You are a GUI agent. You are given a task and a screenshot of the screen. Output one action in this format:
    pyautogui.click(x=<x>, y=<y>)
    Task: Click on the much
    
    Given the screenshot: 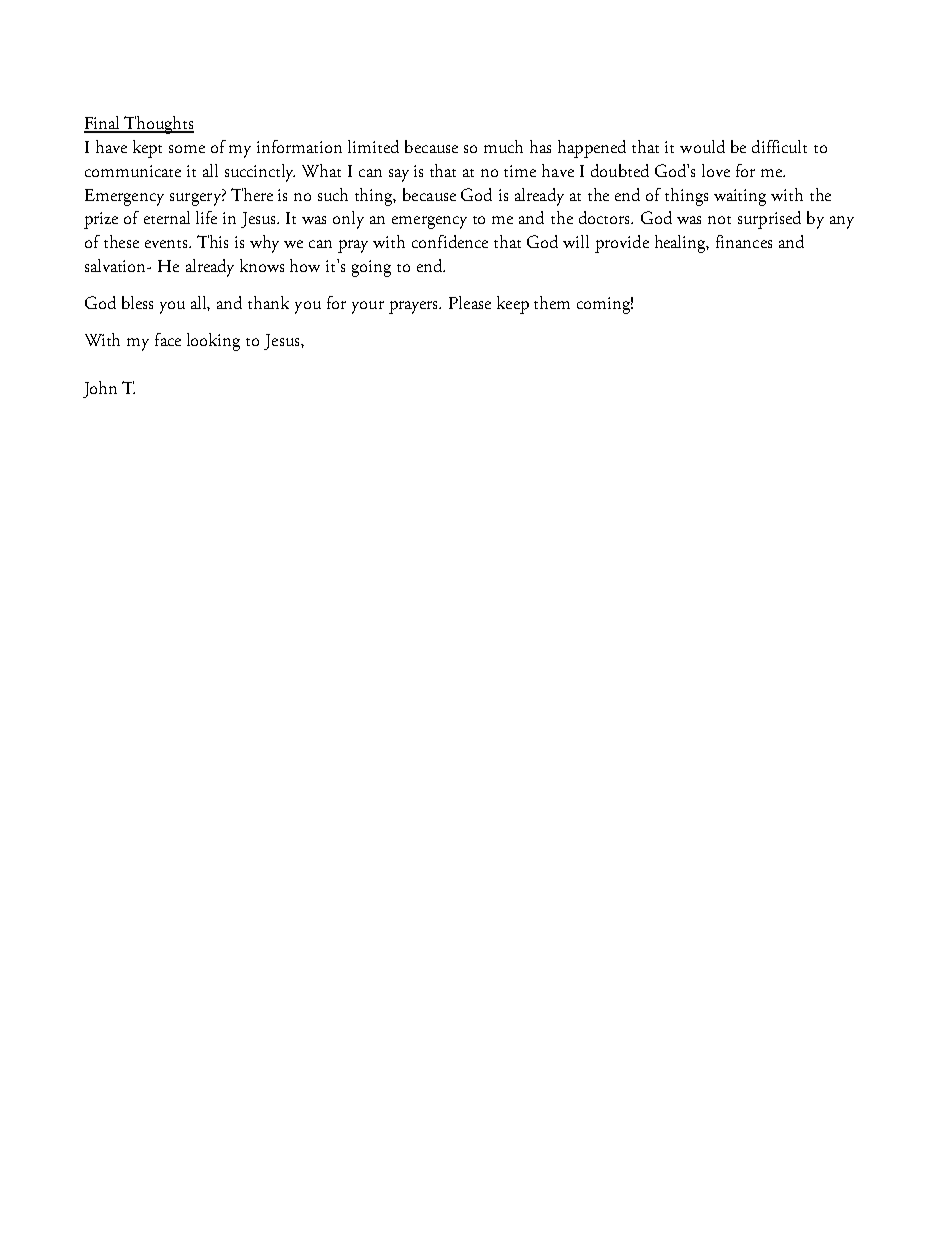 What is the action you would take?
    pyautogui.click(x=503, y=146)
